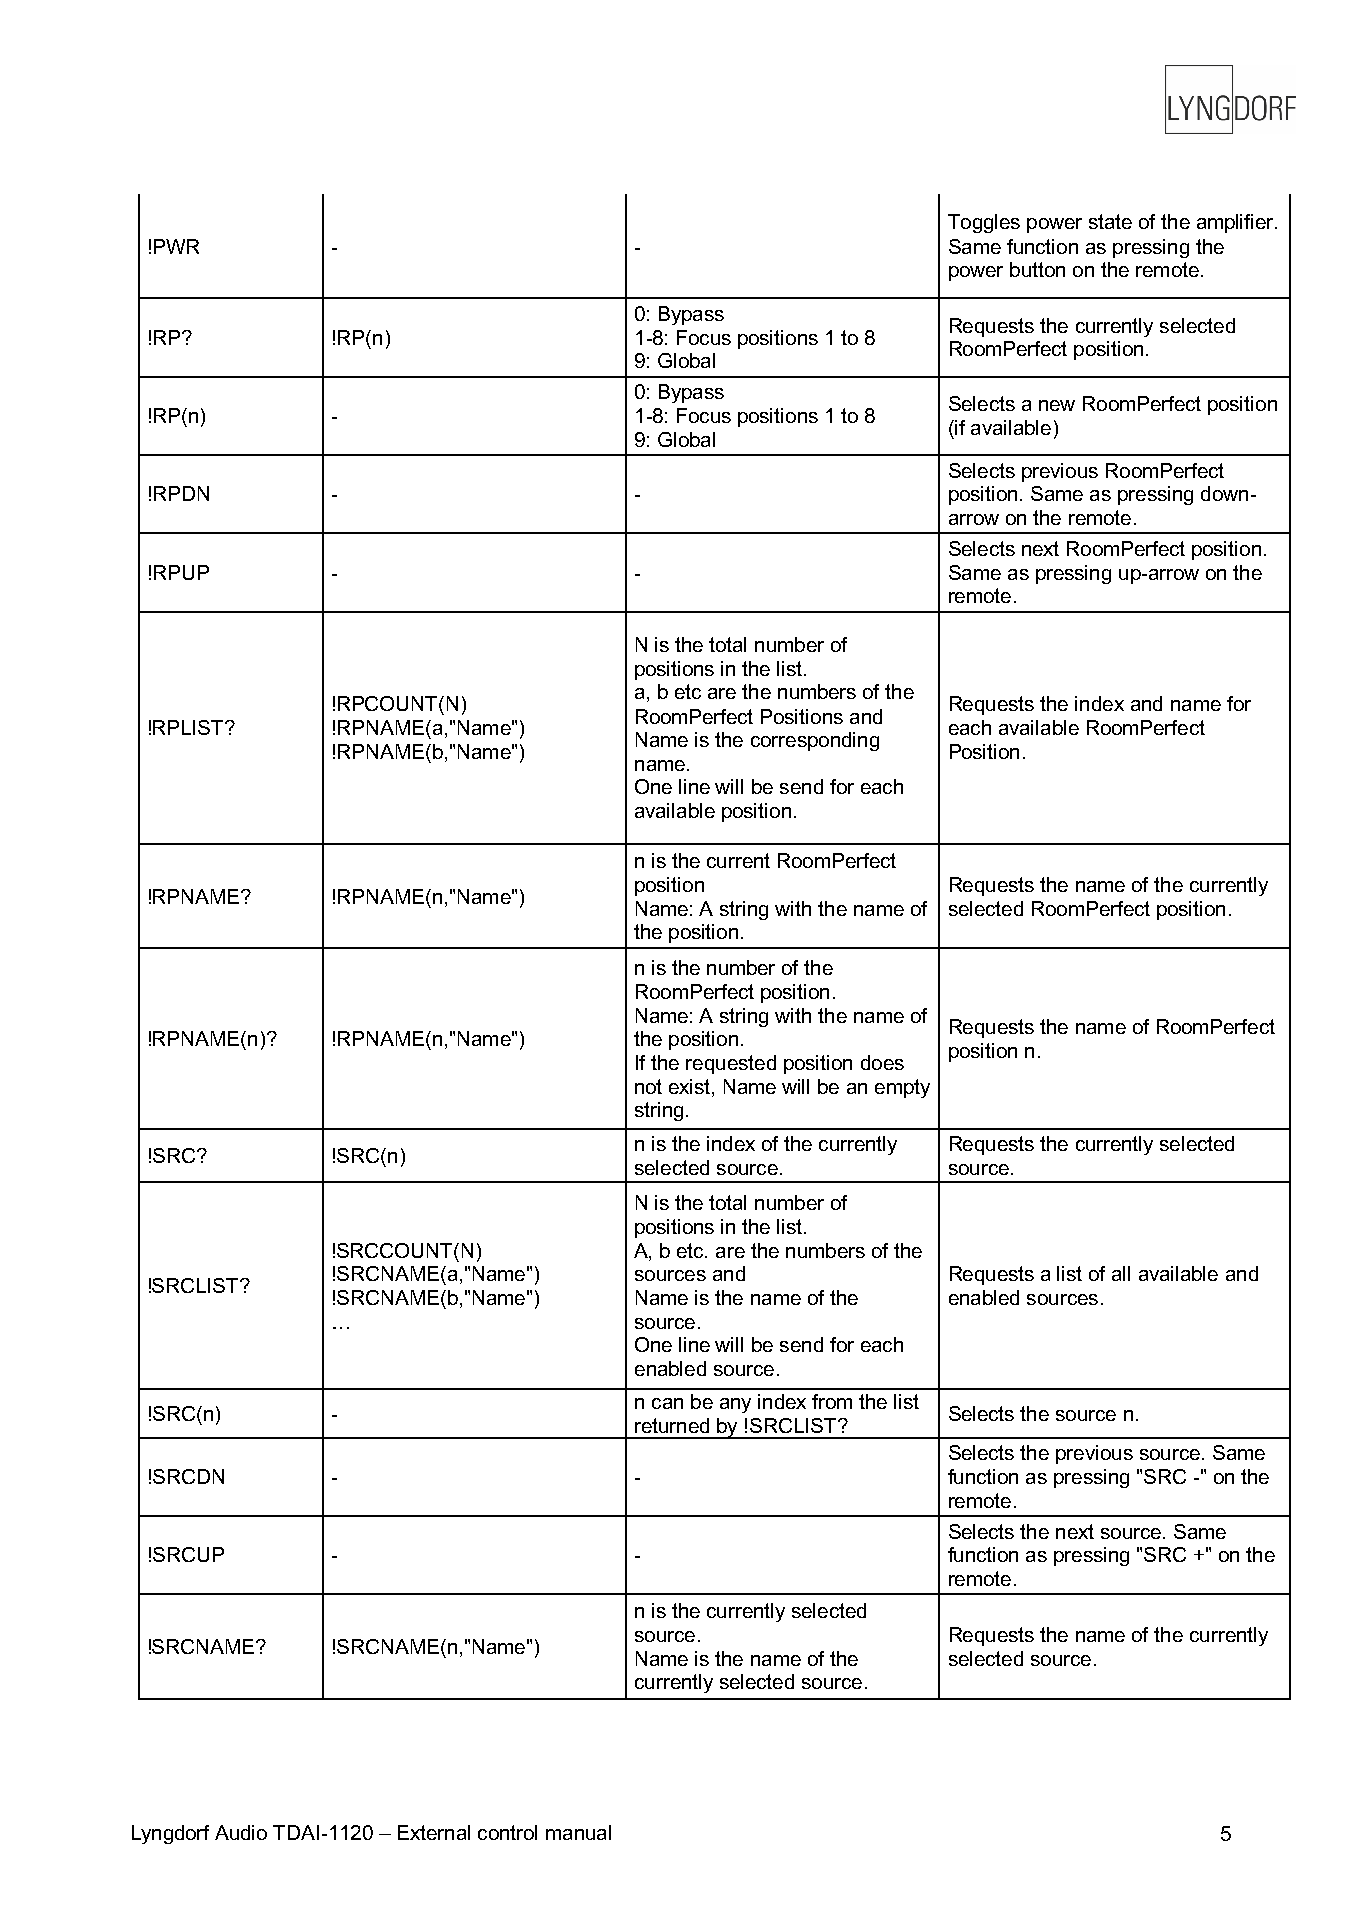 Image resolution: width=1361 pixels, height=1926 pixels. I want to click on can, so click(667, 1403).
